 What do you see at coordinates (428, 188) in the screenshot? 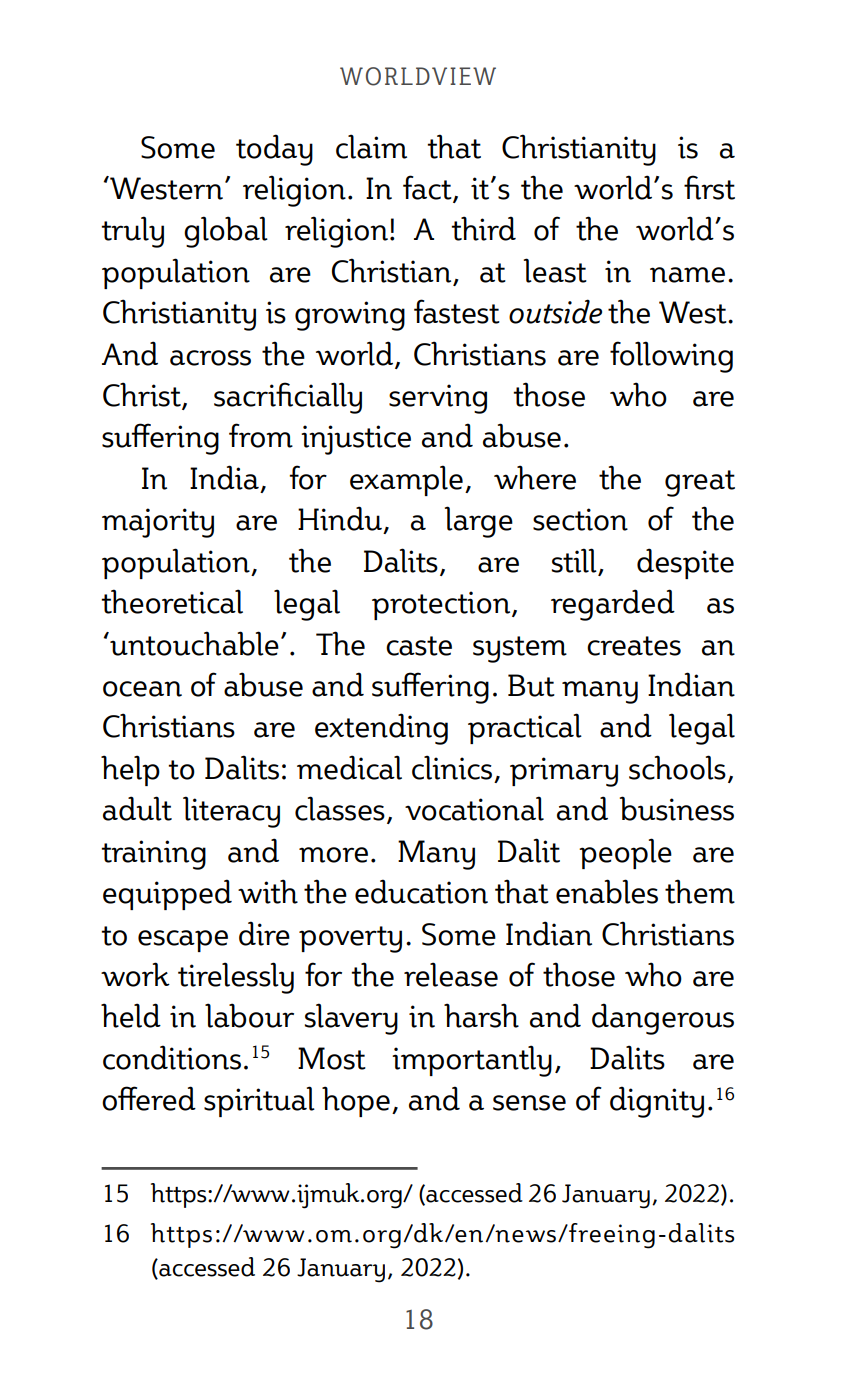
I see `fact` at bounding box center [428, 188].
